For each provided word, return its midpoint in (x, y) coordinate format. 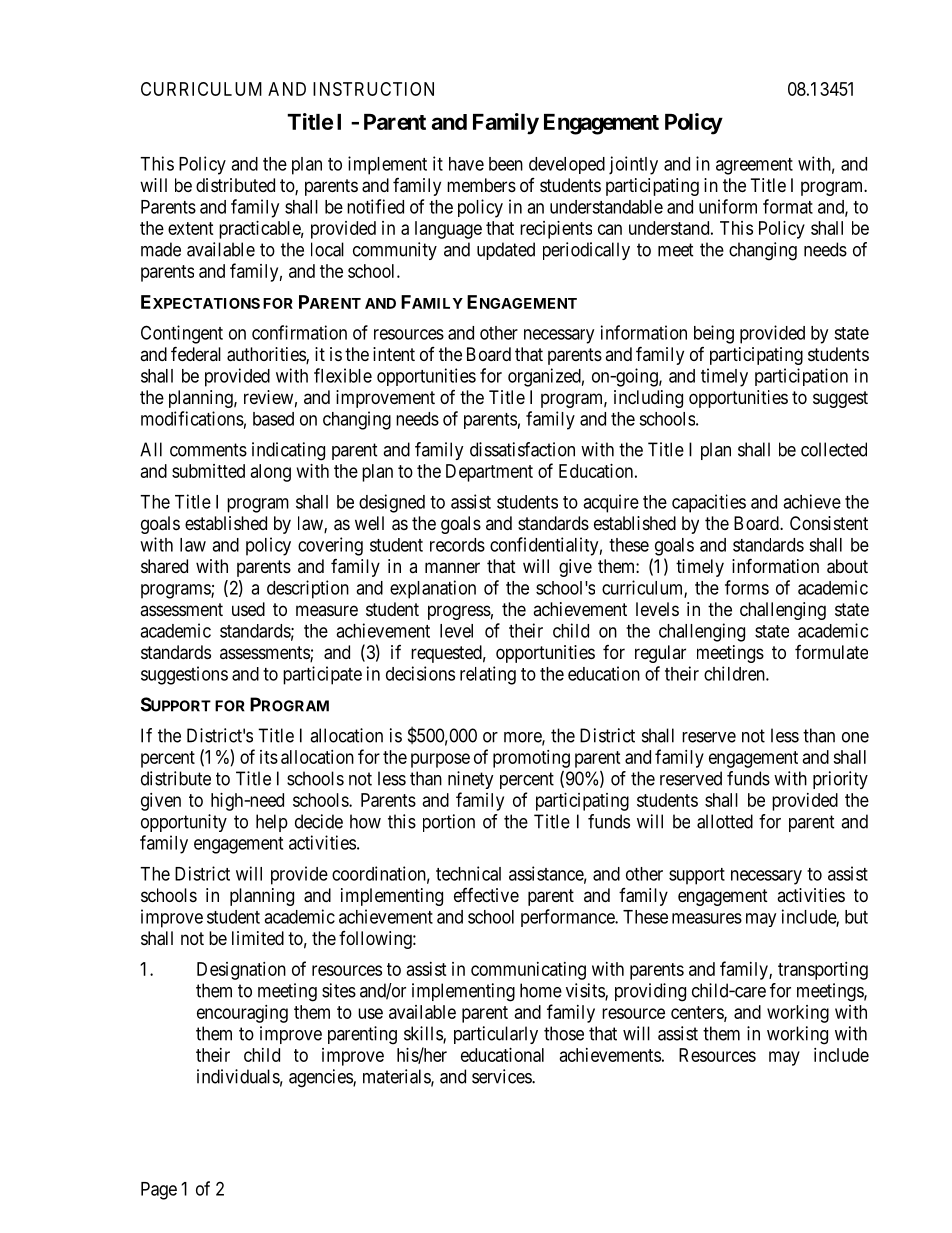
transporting (823, 971)
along (271, 473)
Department (489, 473)
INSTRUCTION (373, 89)
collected (834, 449)
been (506, 164)
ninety (471, 780)
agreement (754, 166)
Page (159, 1191)
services (502, 1076)
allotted (725, 821)
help (272, 823)
